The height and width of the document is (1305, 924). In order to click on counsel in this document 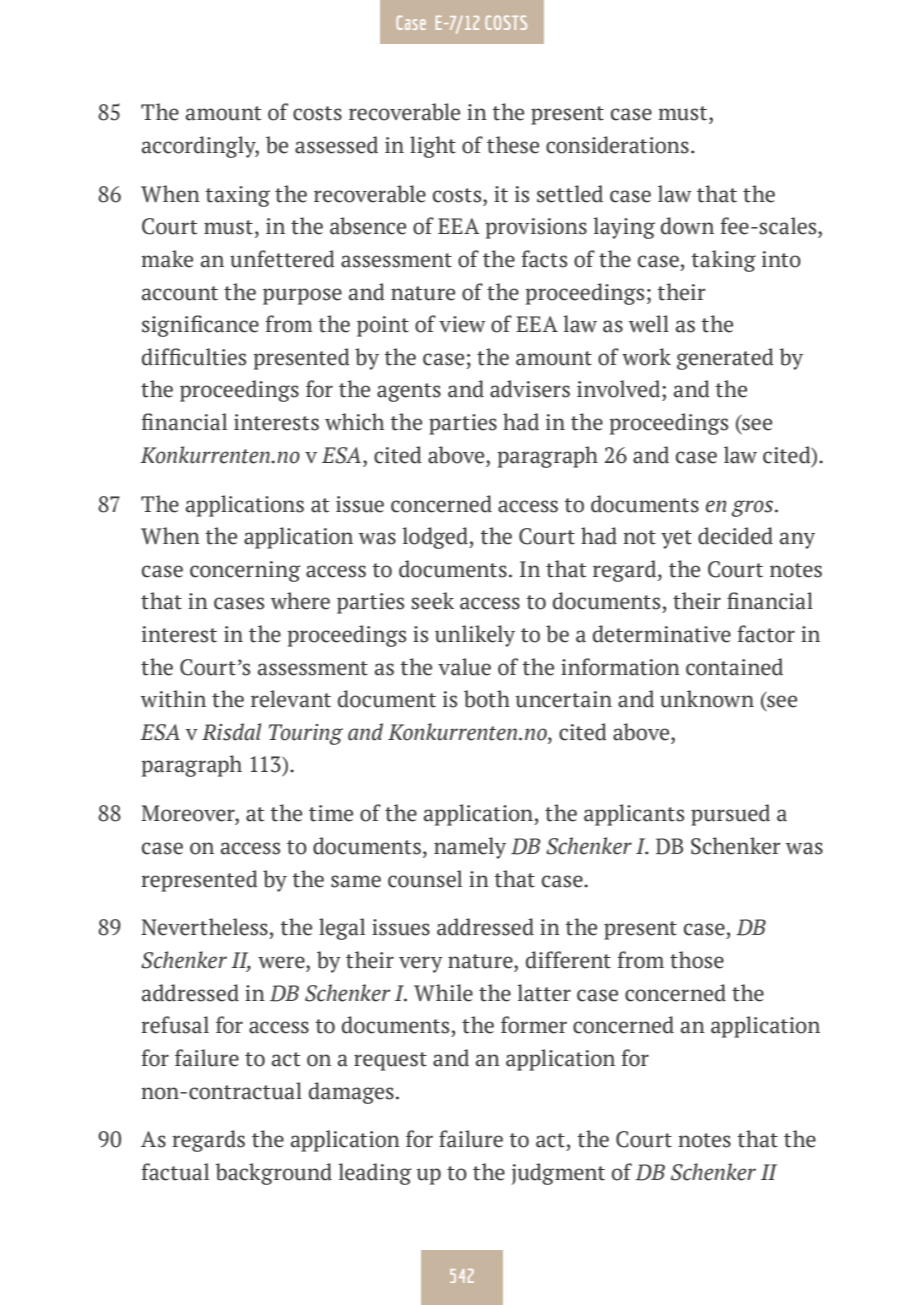, I will do `click(425, 879)`.
